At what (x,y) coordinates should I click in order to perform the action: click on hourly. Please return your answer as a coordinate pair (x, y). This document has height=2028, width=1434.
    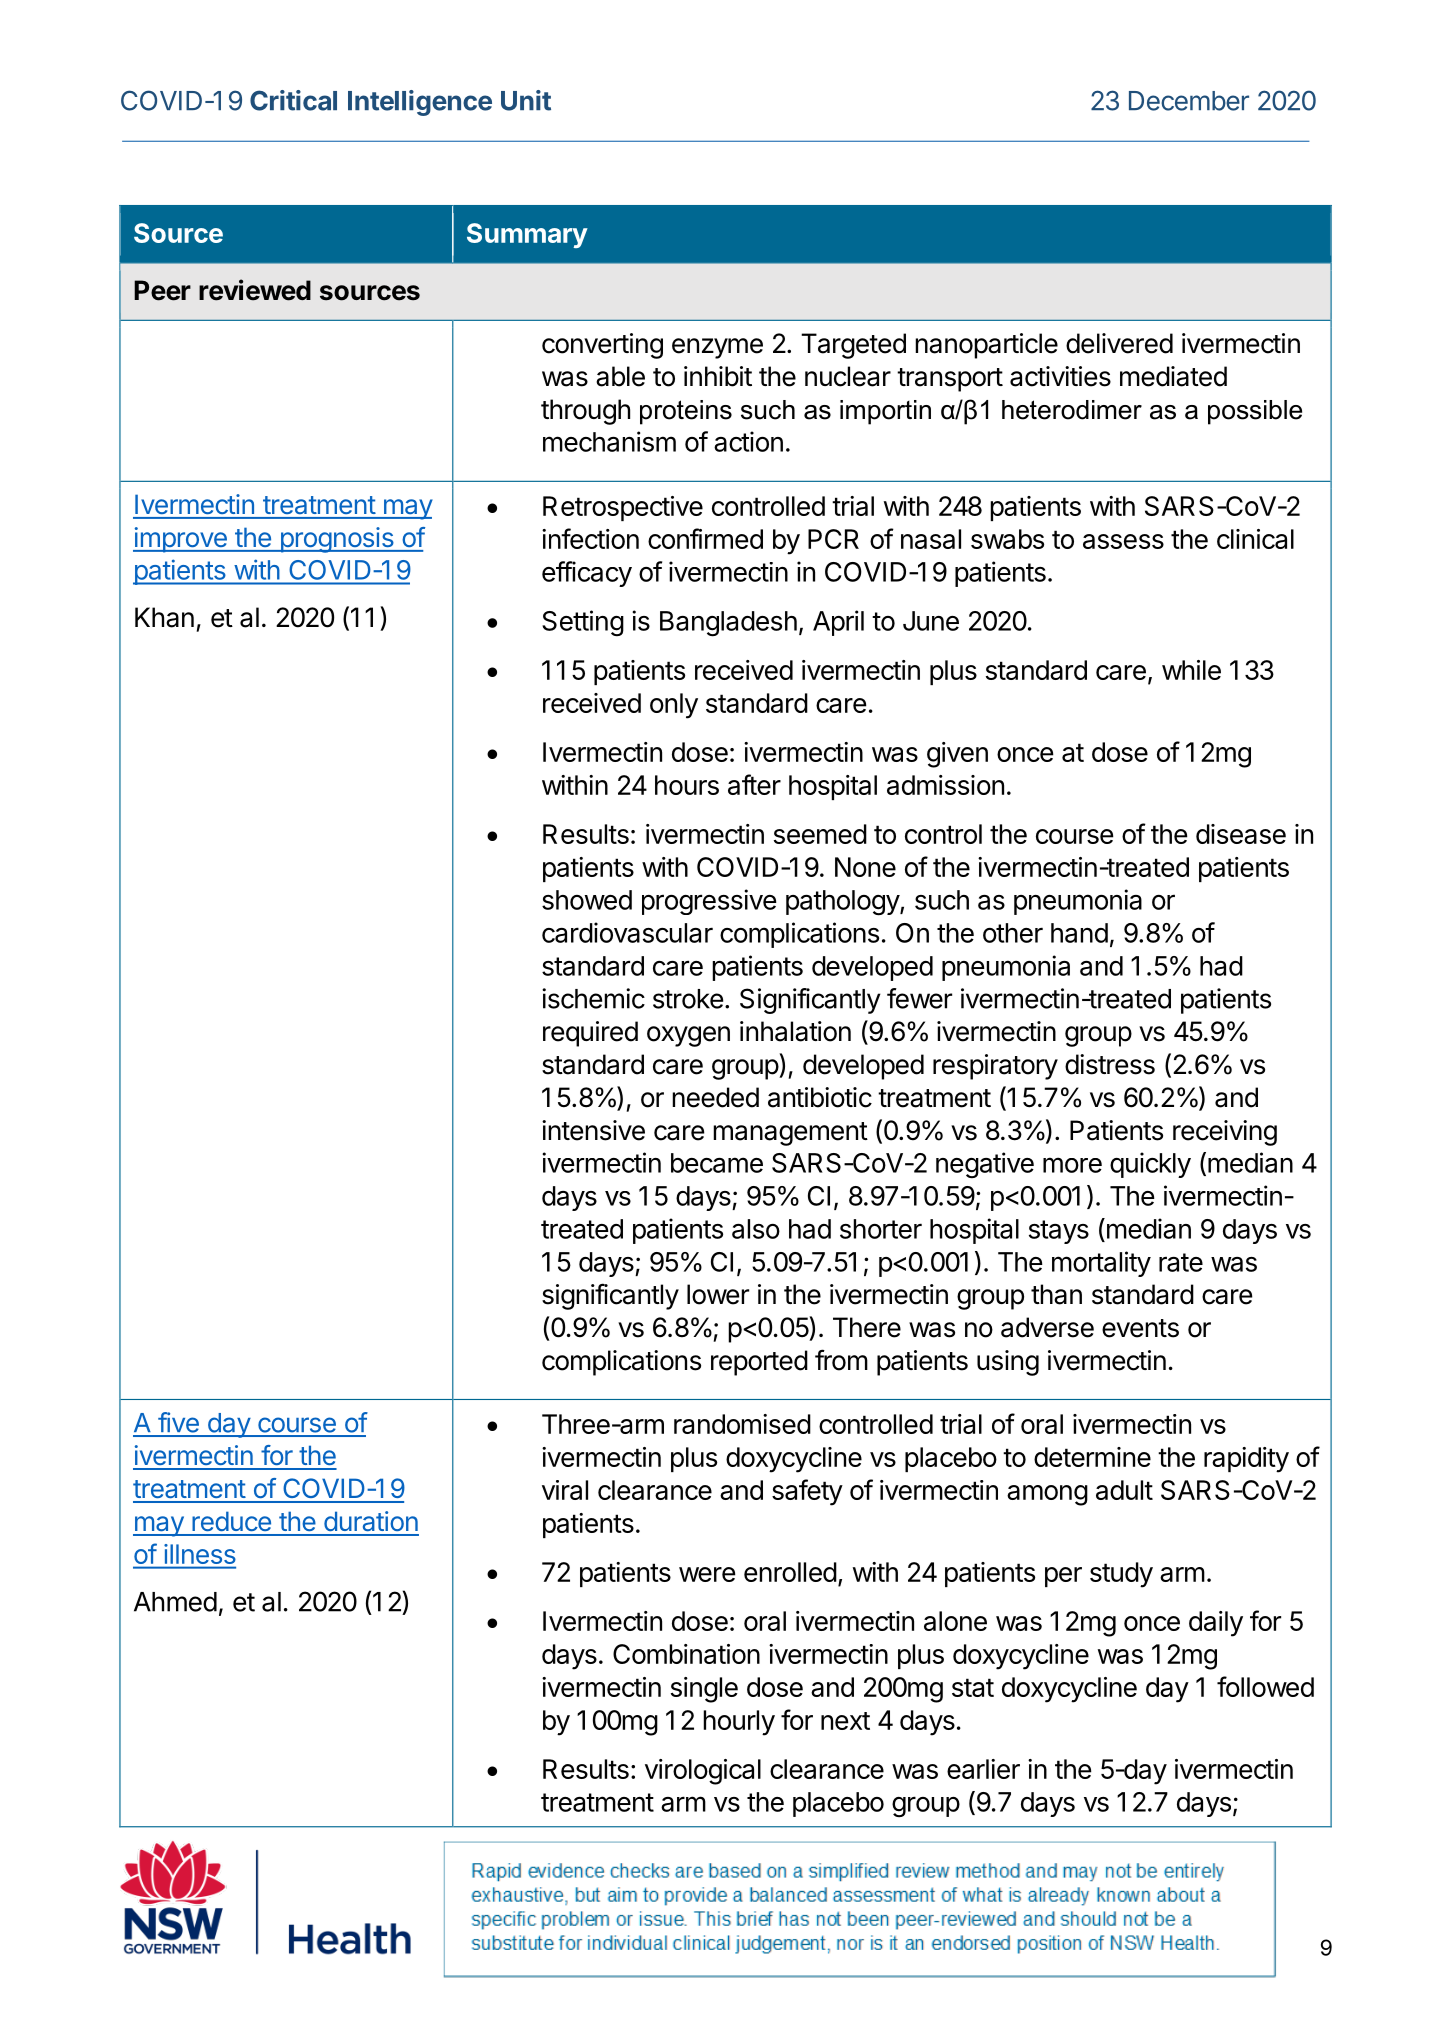
    Looking at the image, I should click on (739, 1723).
